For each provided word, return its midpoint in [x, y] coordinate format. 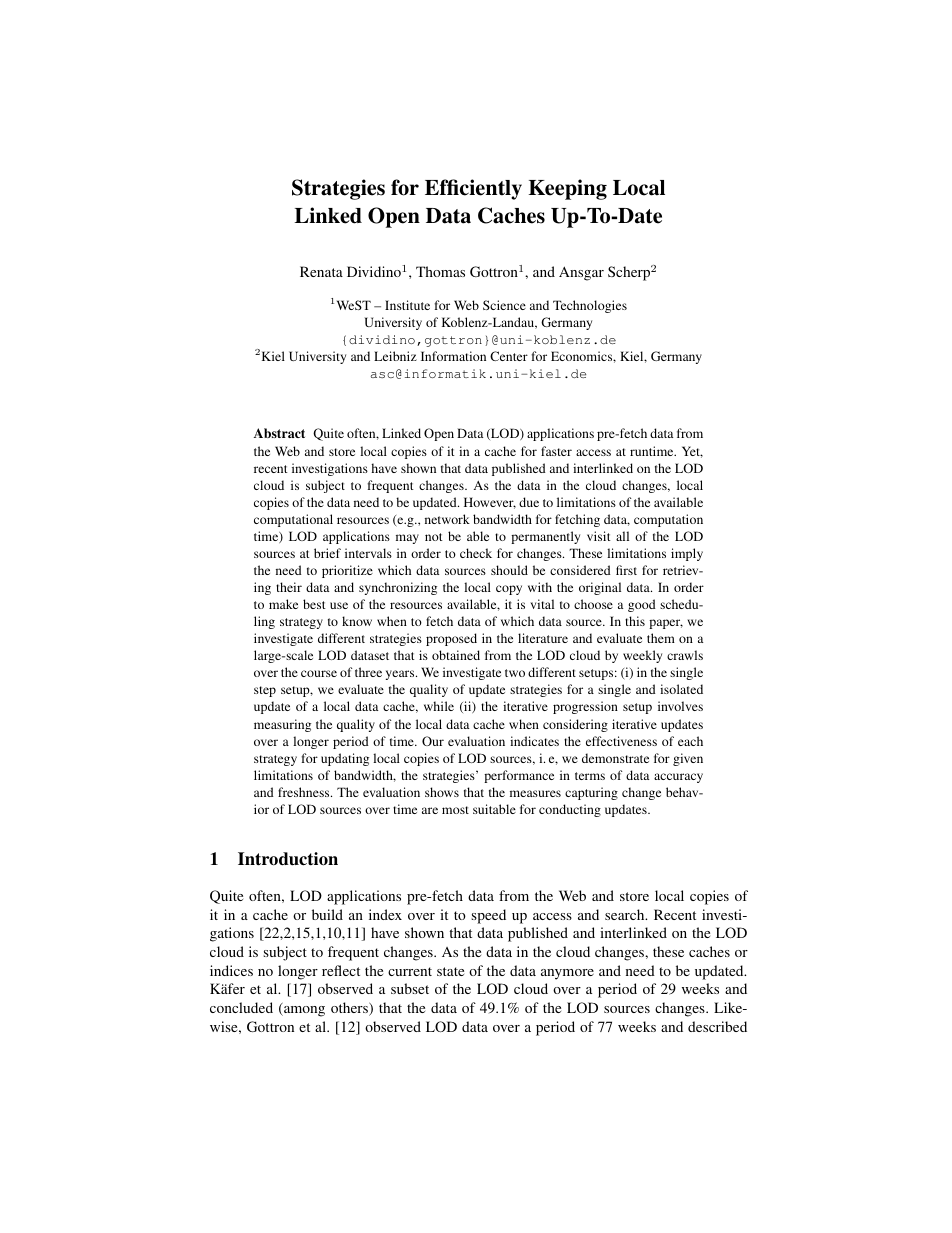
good [642, 605]
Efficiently [473, 189]
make [283, 604]
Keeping [567, 189]
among [303, 1011]
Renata [321, 271]
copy [509, 590]
